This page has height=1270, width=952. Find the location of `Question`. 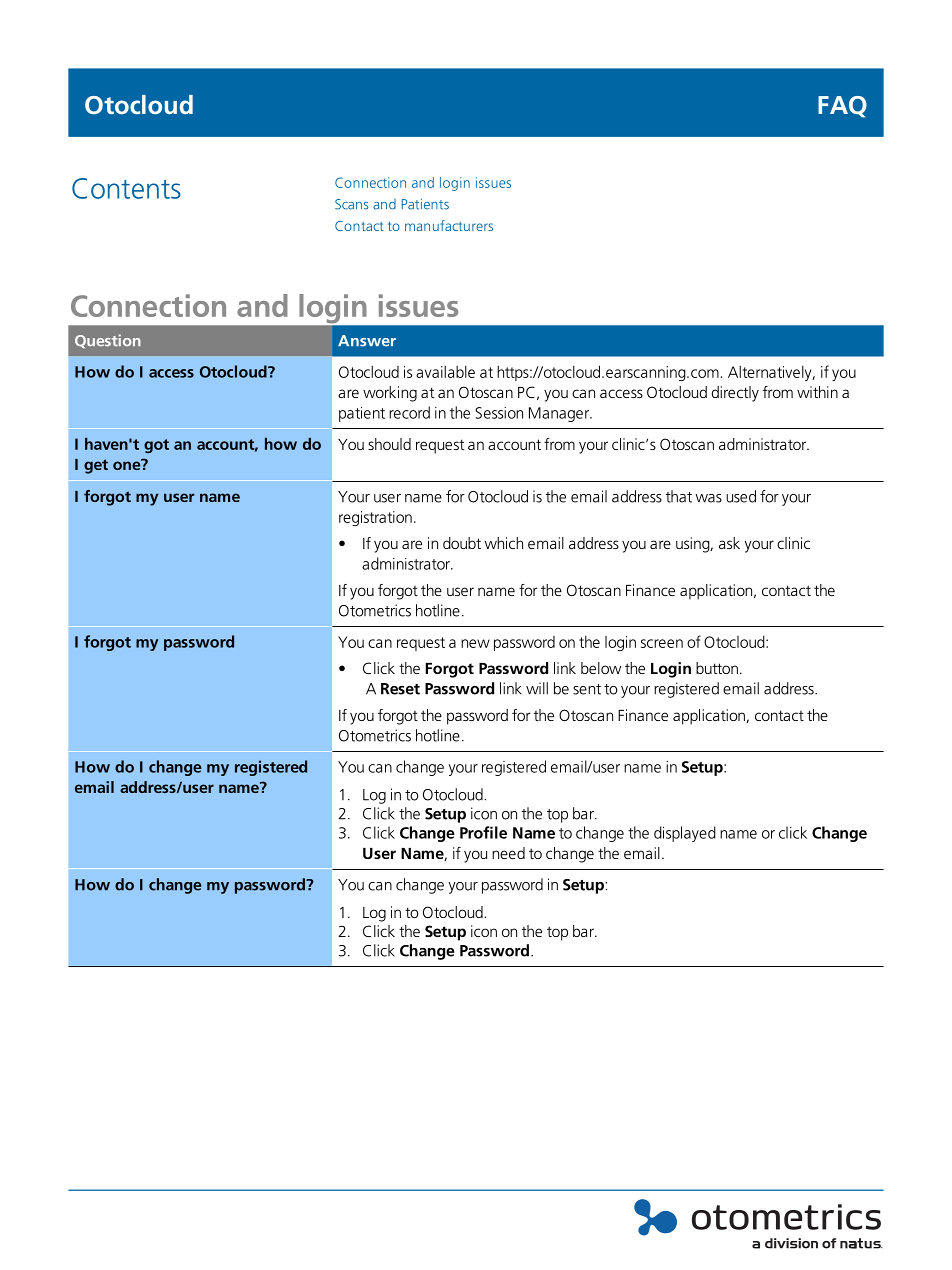

Question is located at coordinates (108, 341).
